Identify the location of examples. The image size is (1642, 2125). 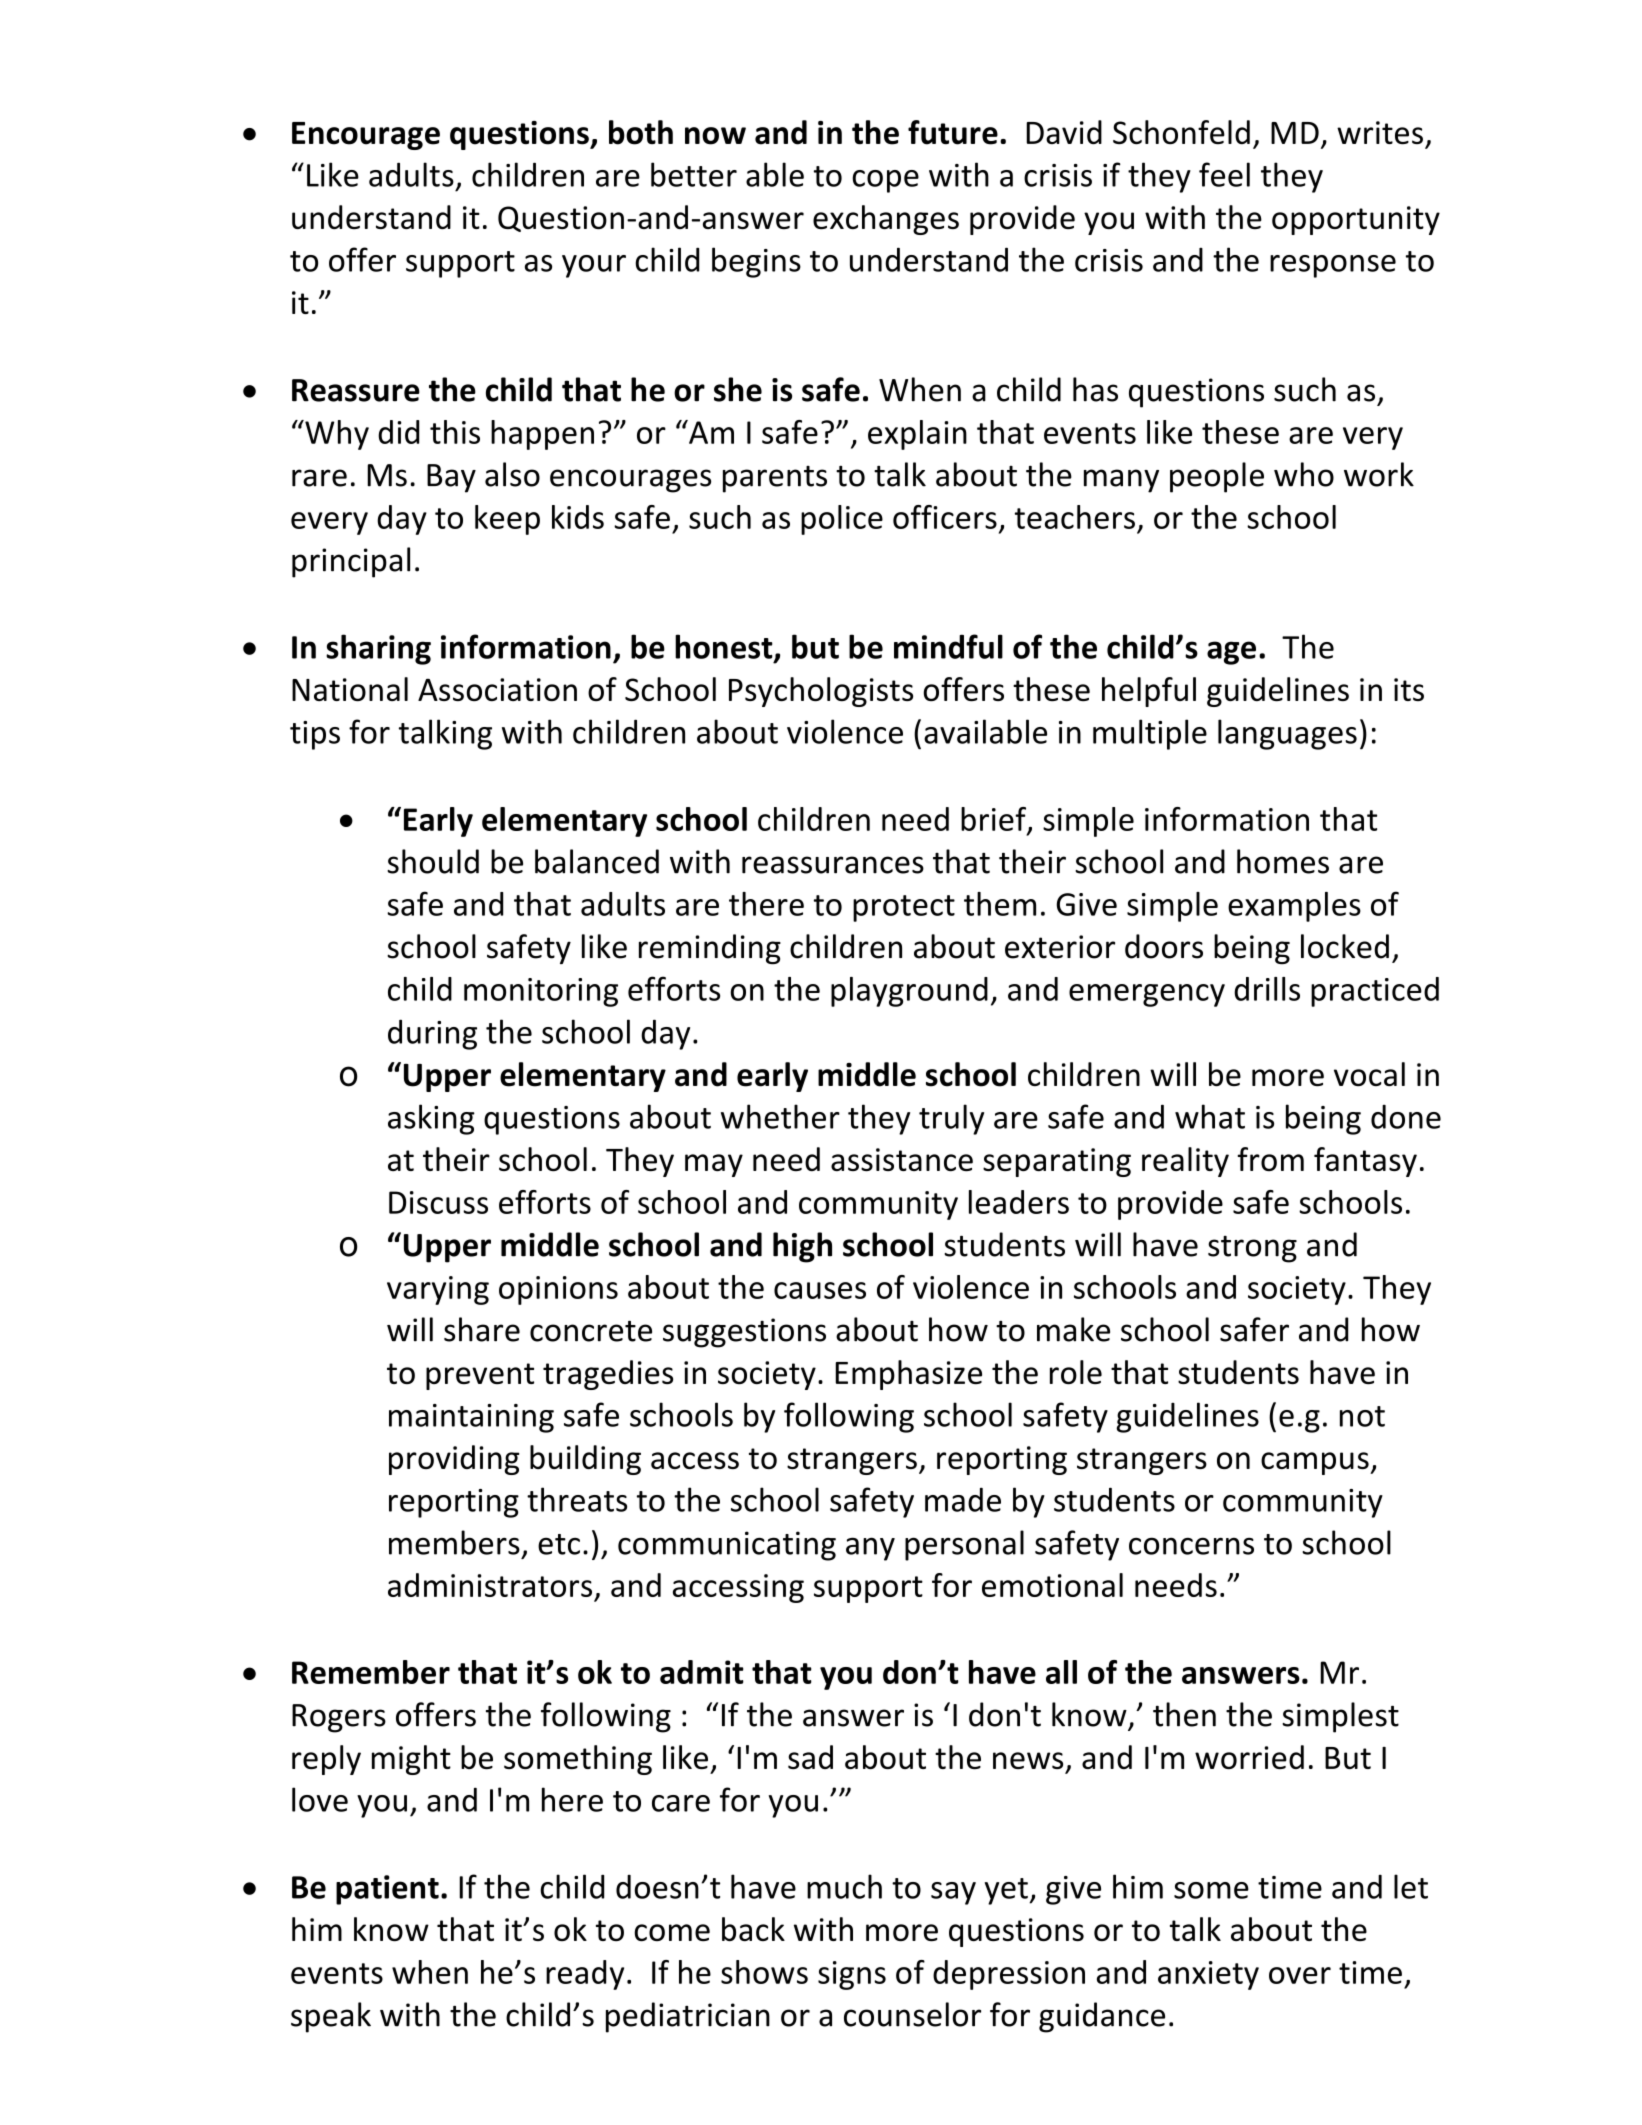
(1294, 907).
